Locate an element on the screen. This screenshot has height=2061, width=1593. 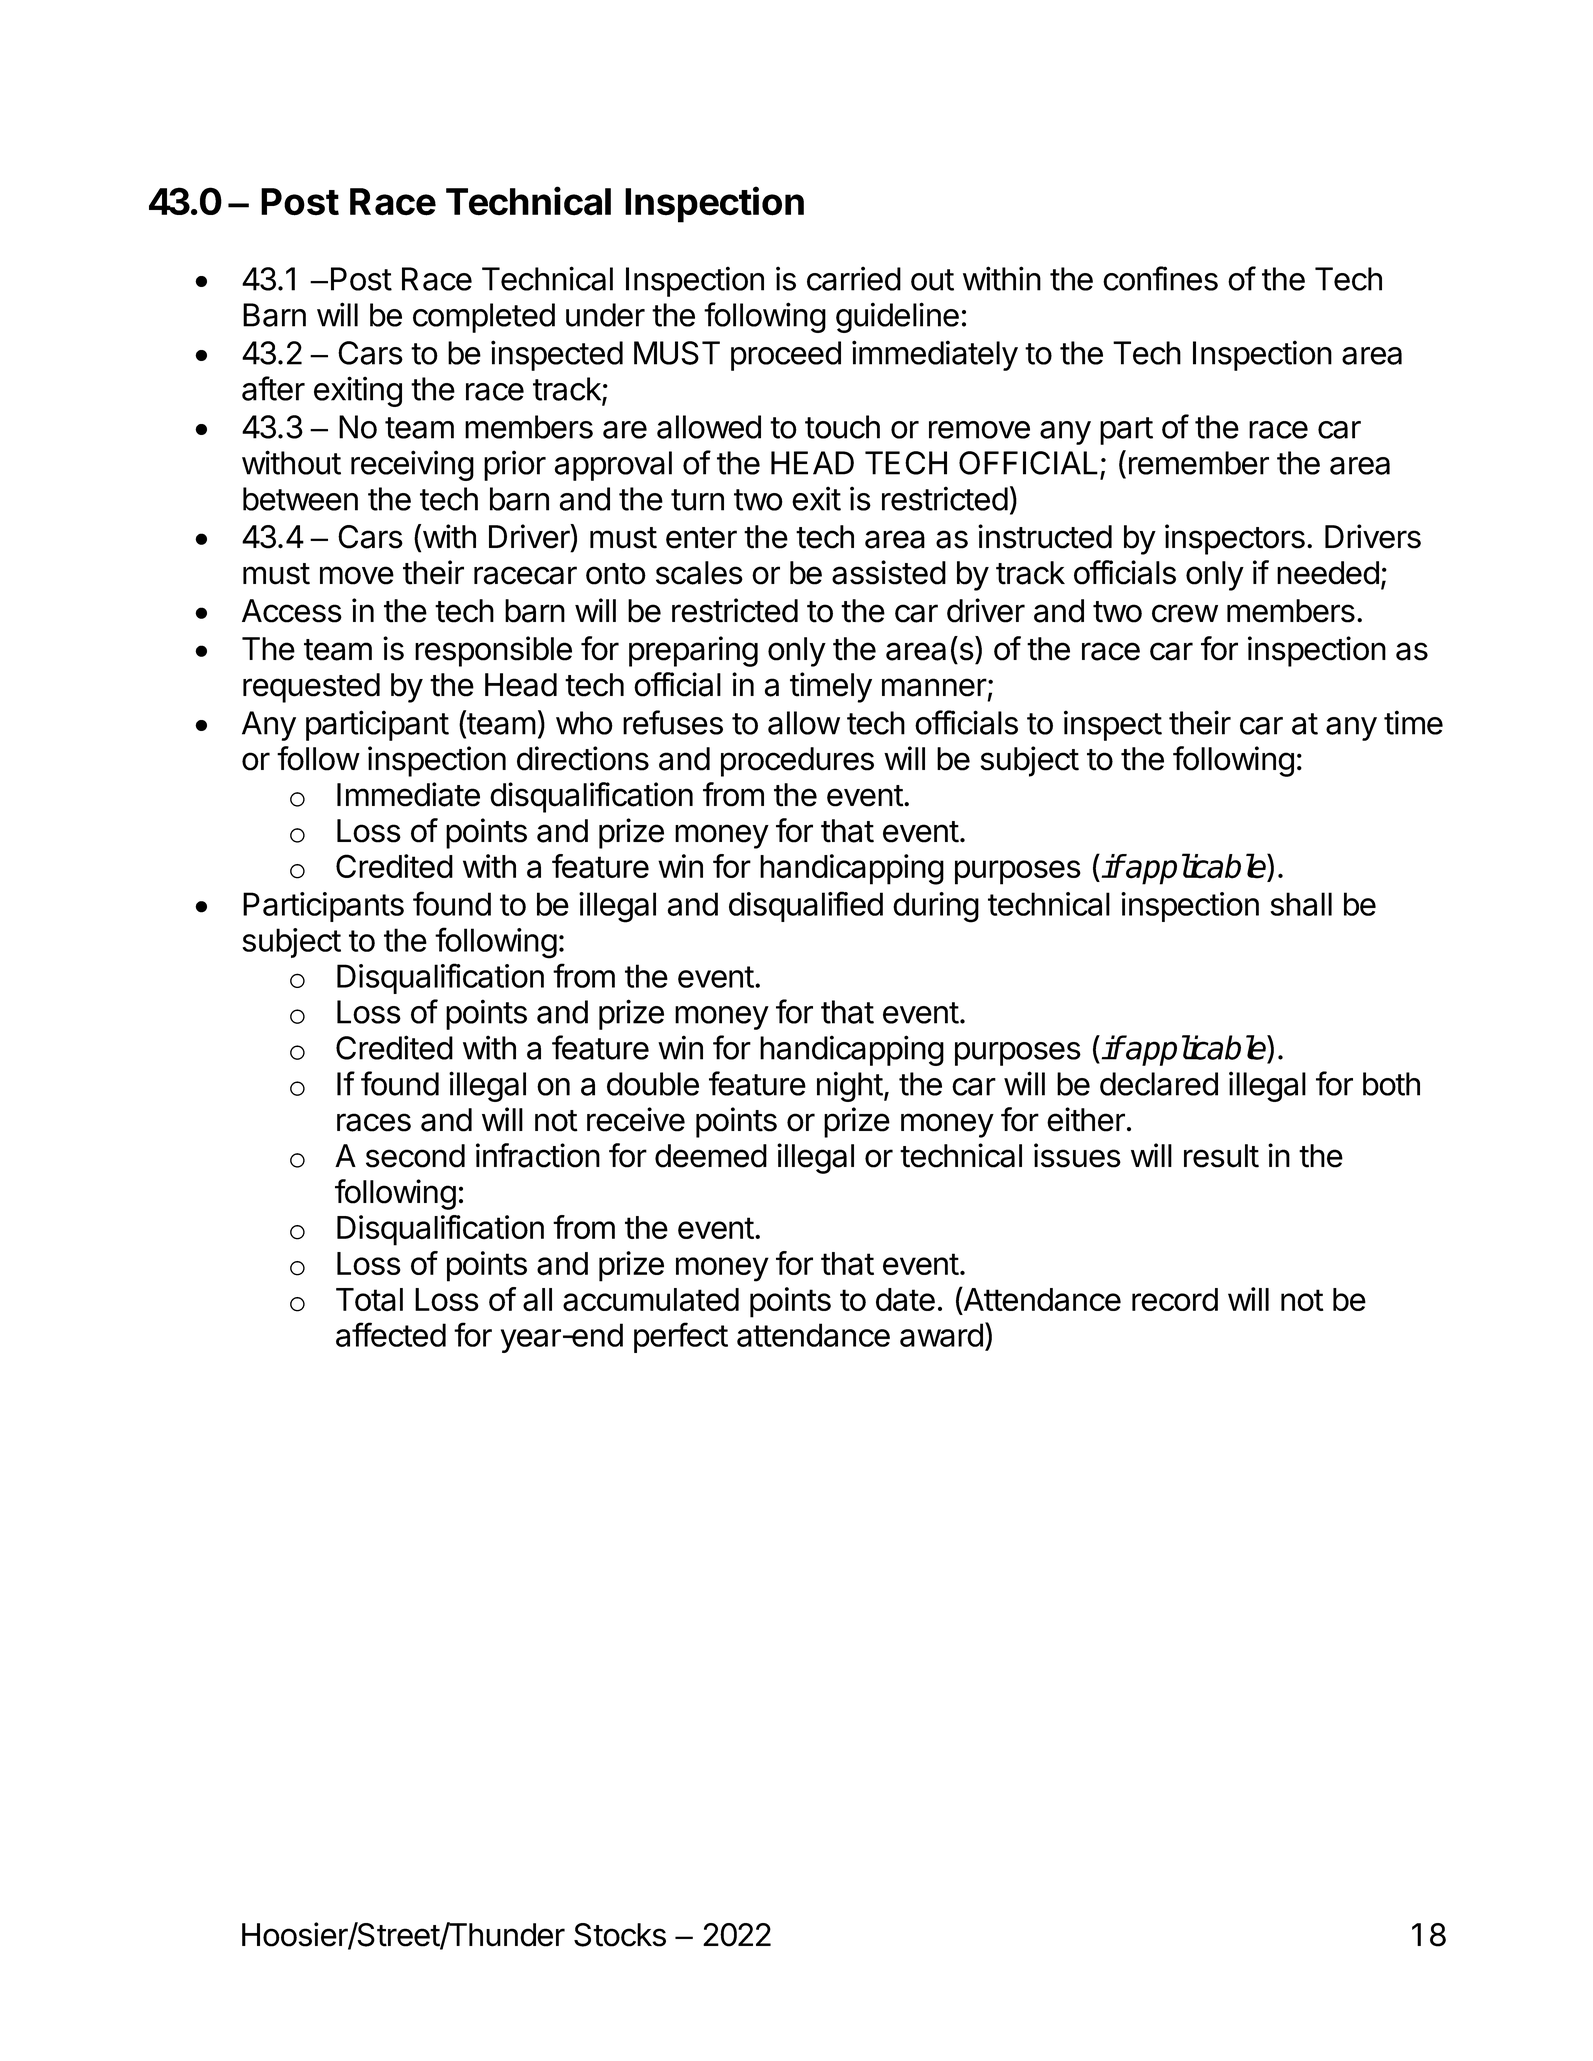
night is located at coordinates (850, 1086).
